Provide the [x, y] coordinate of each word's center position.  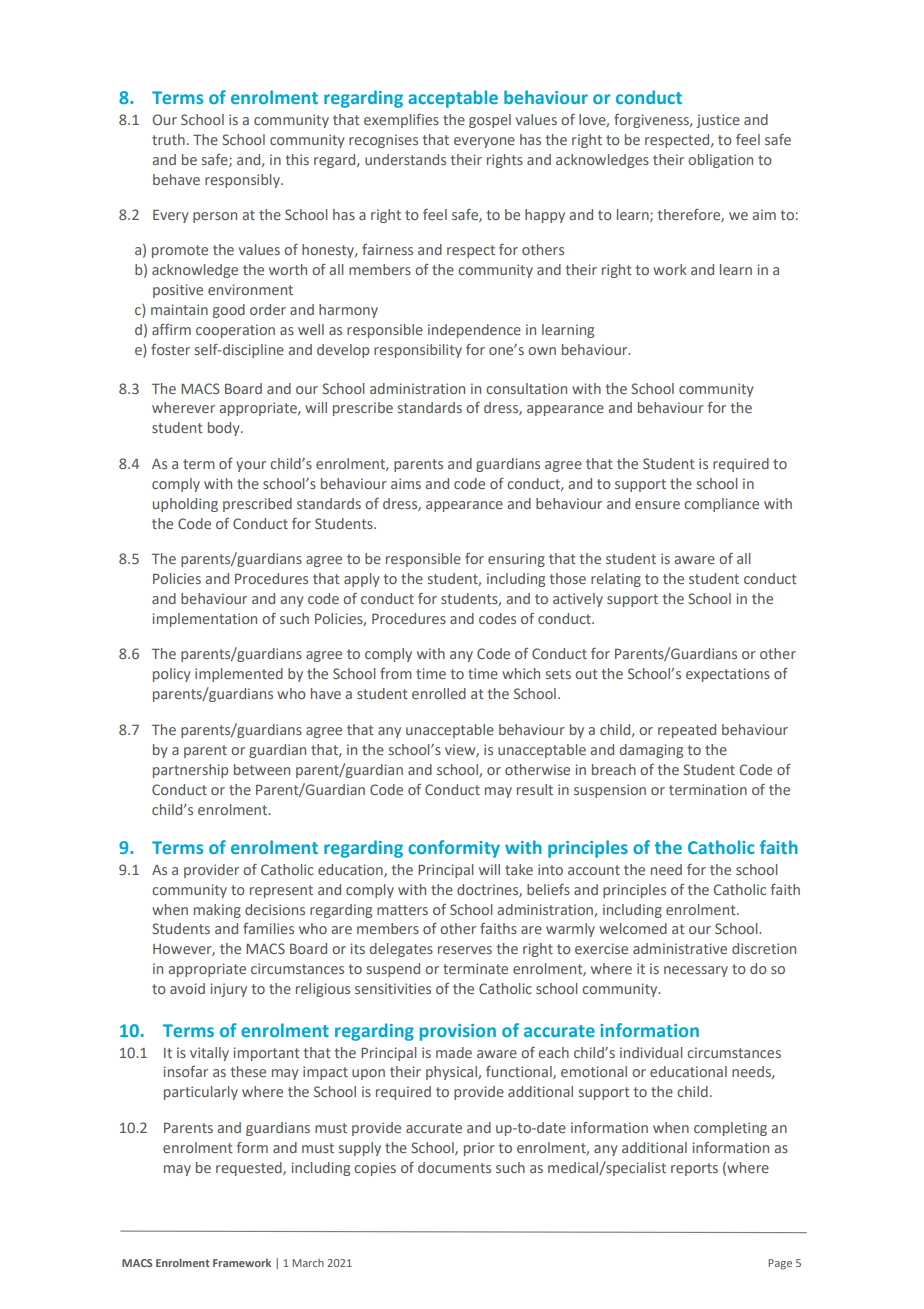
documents [454, 1167]
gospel [490, 121]
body [225, 429]
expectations [728, 675]
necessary [696, 971]
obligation [720, 161]
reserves [465, 950]
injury [229, 990]
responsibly [243, 181]
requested [250, 1169]
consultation [526, 388]
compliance [721, 505]
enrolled [439, 693]
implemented [239, 675]
